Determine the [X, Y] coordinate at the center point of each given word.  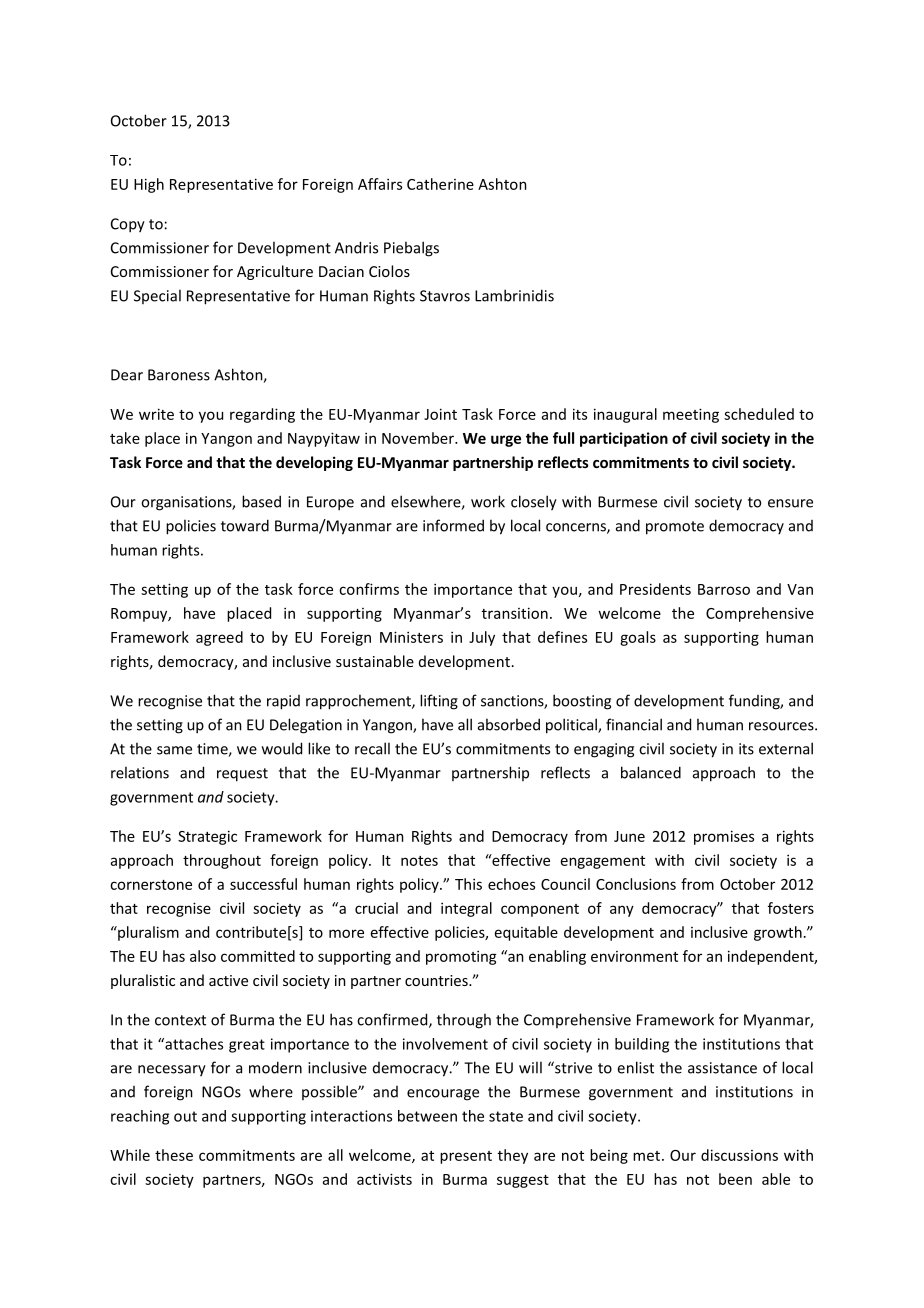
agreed [219, 638]
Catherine [440, 184]
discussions [739, 1155]
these [174, 1155]
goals [638, 638]
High [149, 185]
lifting [439, 702]
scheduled [759, 414]
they [513, 1156]
